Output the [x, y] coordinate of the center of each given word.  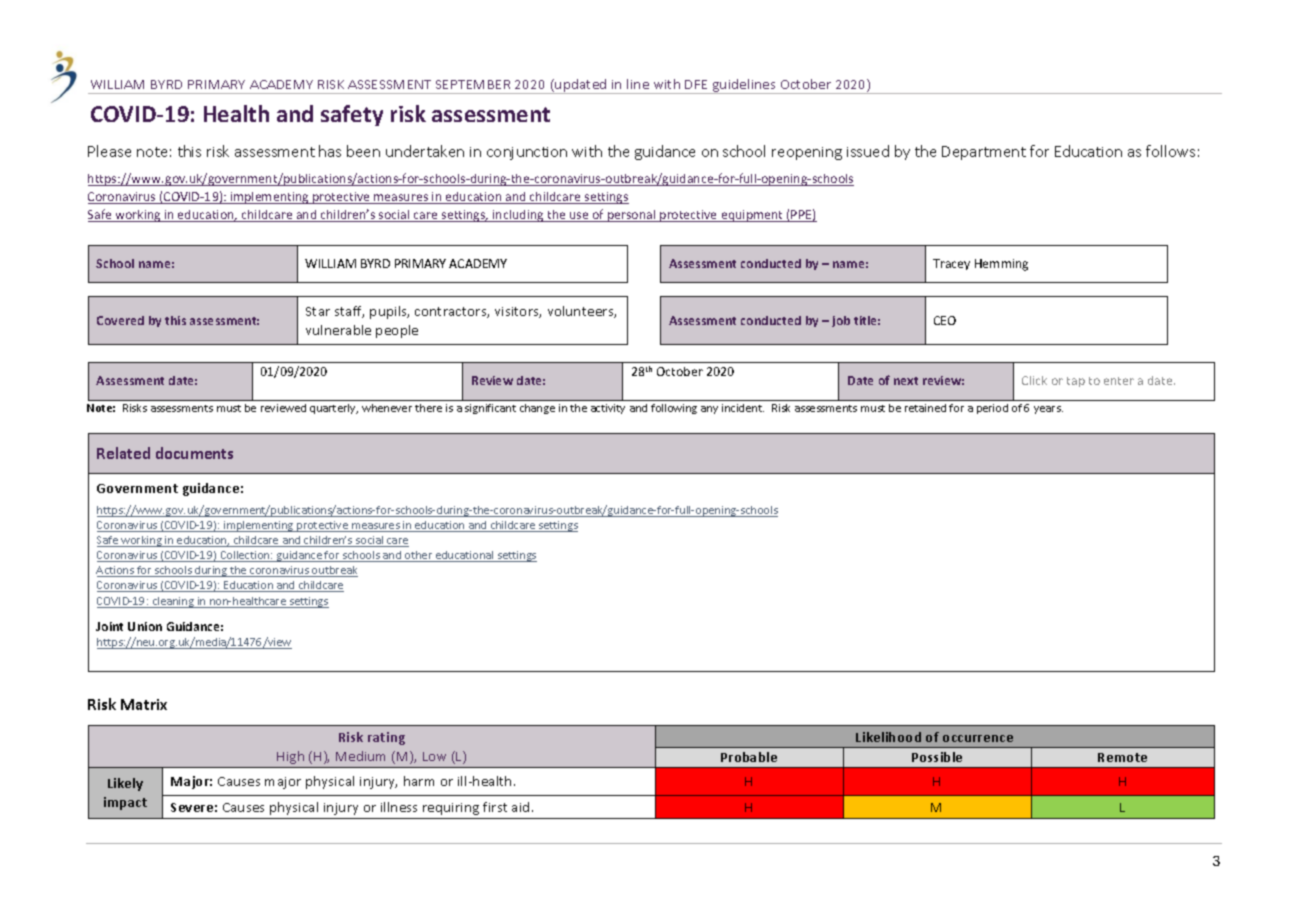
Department [984, 153]
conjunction [527, 153]
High [290, 757]
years [1048, 410]
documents [194, 453]
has [330, 151]
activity [608, 409]
